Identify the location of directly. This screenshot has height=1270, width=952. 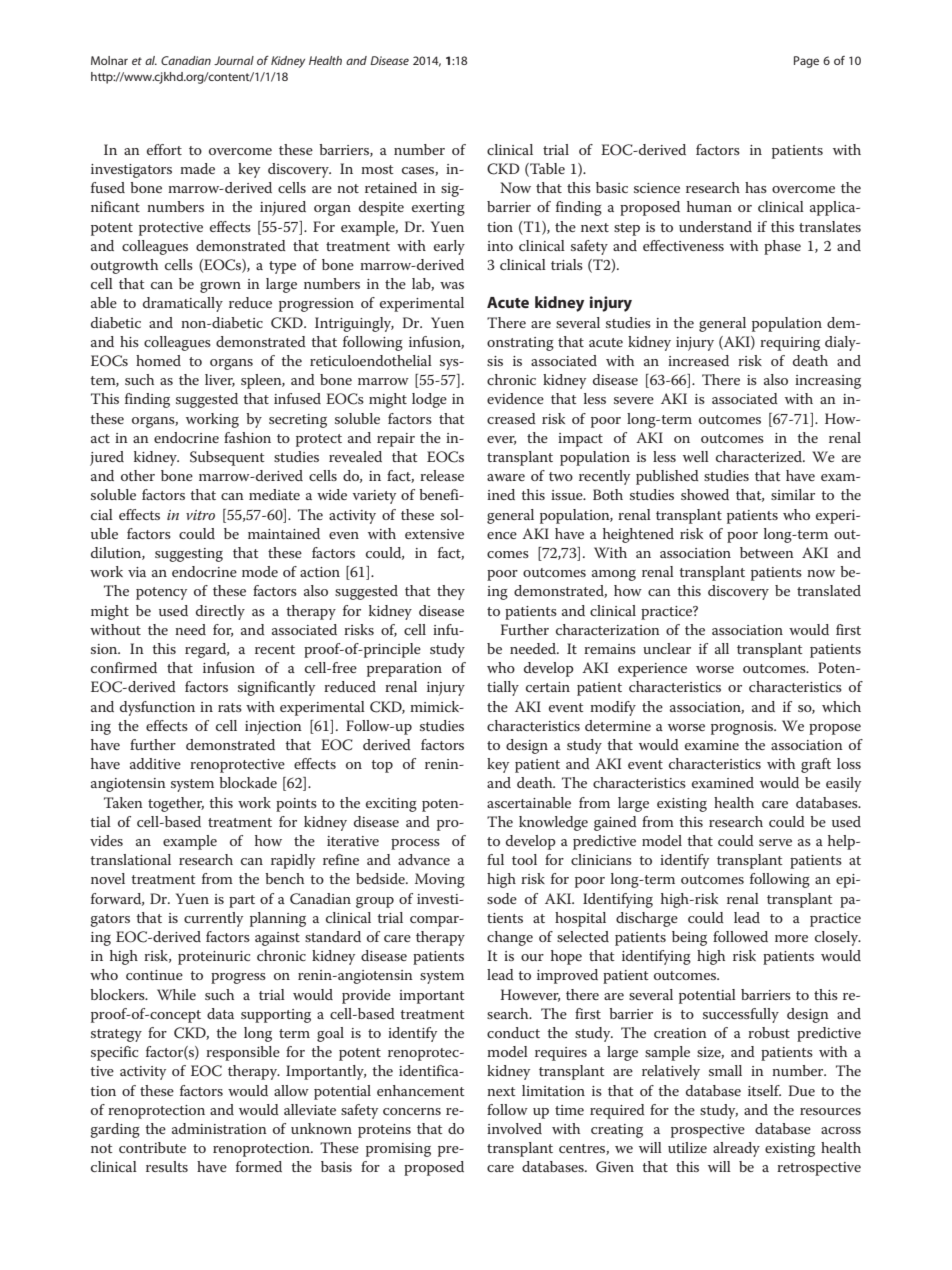
(220, 612).
